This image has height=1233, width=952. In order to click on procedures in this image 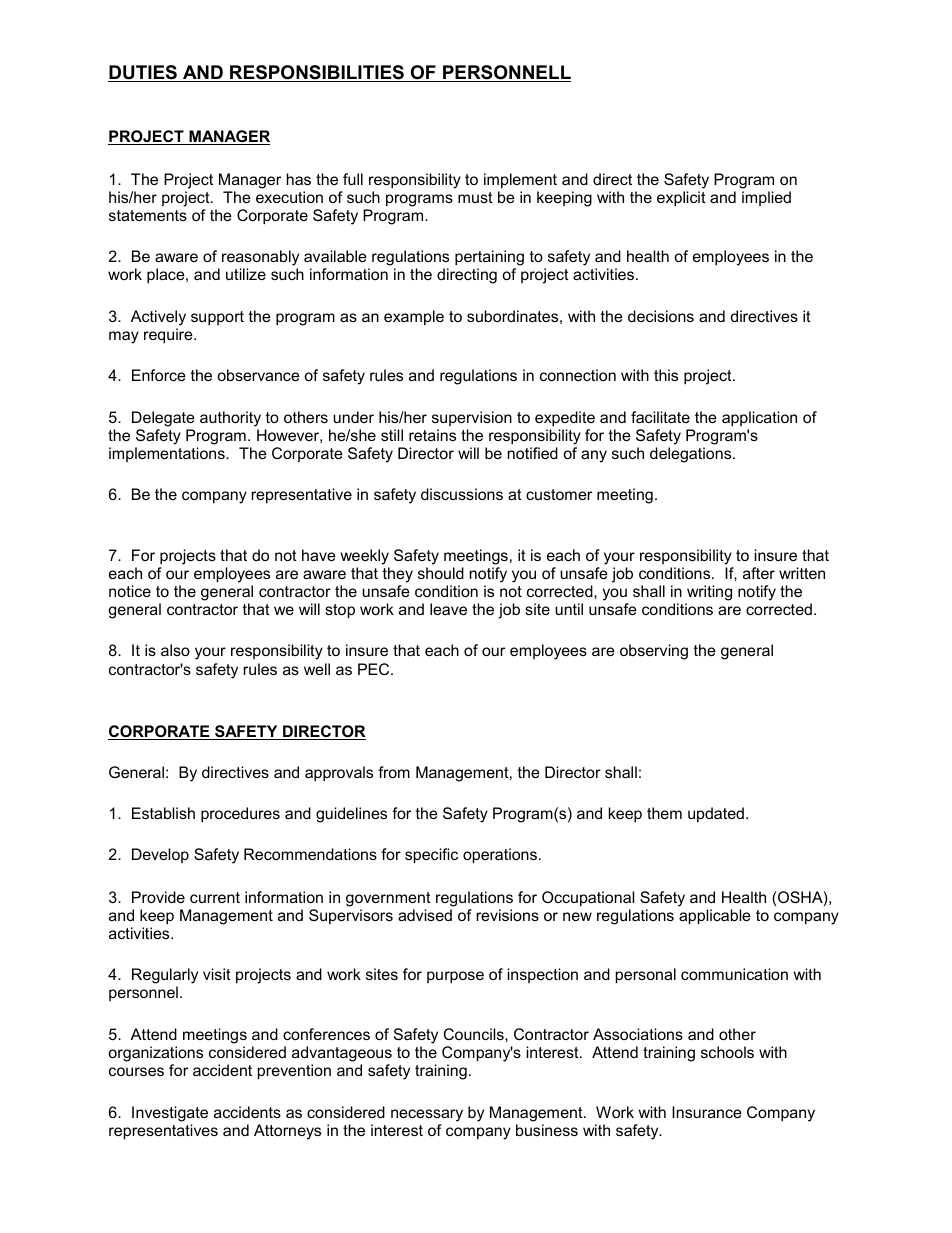, I will do `click(240, 814)`.
